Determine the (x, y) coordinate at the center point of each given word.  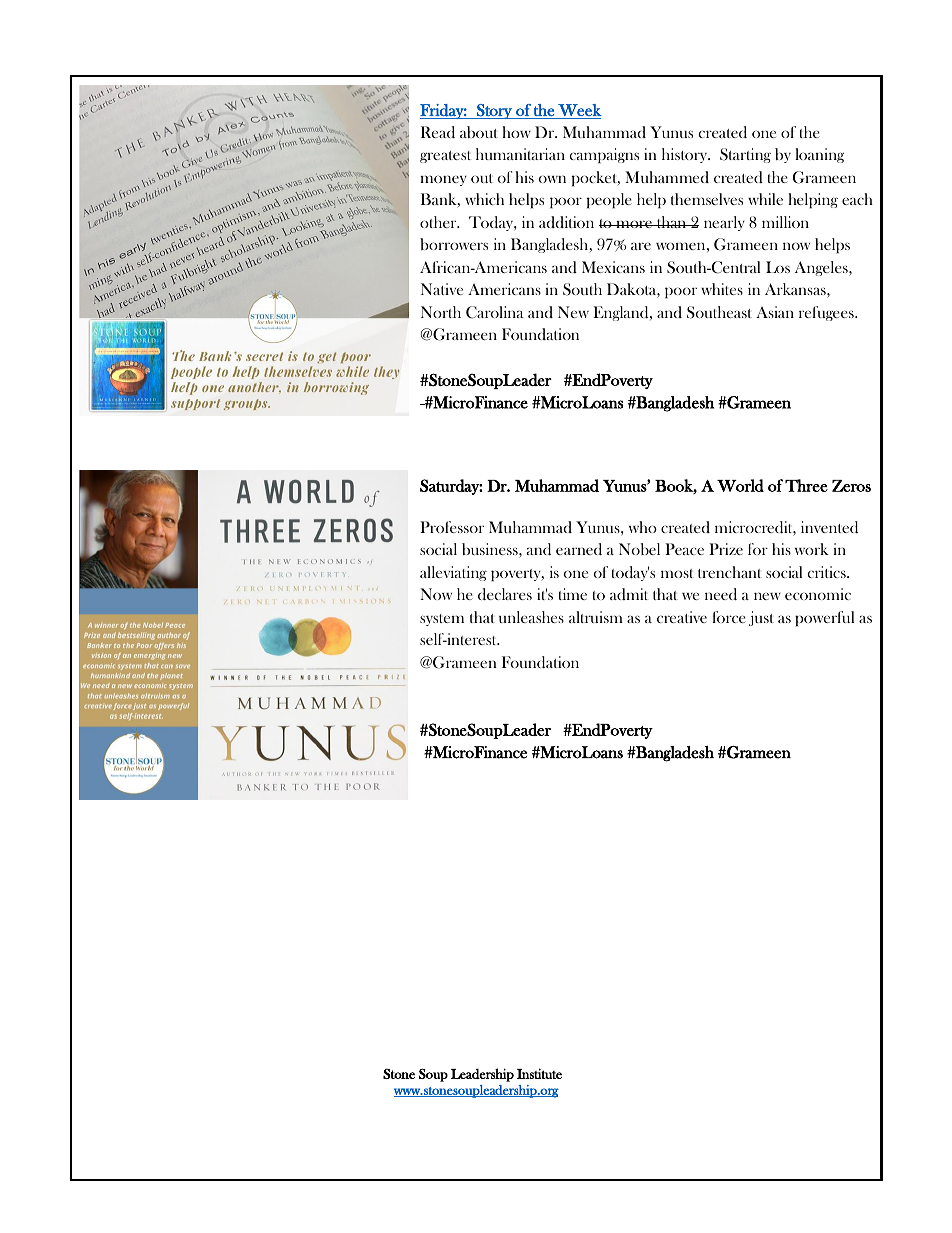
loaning (819, 155)
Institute (539, 1073)
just (761, 618)
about (479, 132)
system (442, 620)
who (643, 527)
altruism (596, 617)
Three (806, 485)
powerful (824, 619)
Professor (452, 527)
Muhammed (667, 177)
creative (682, 617)
